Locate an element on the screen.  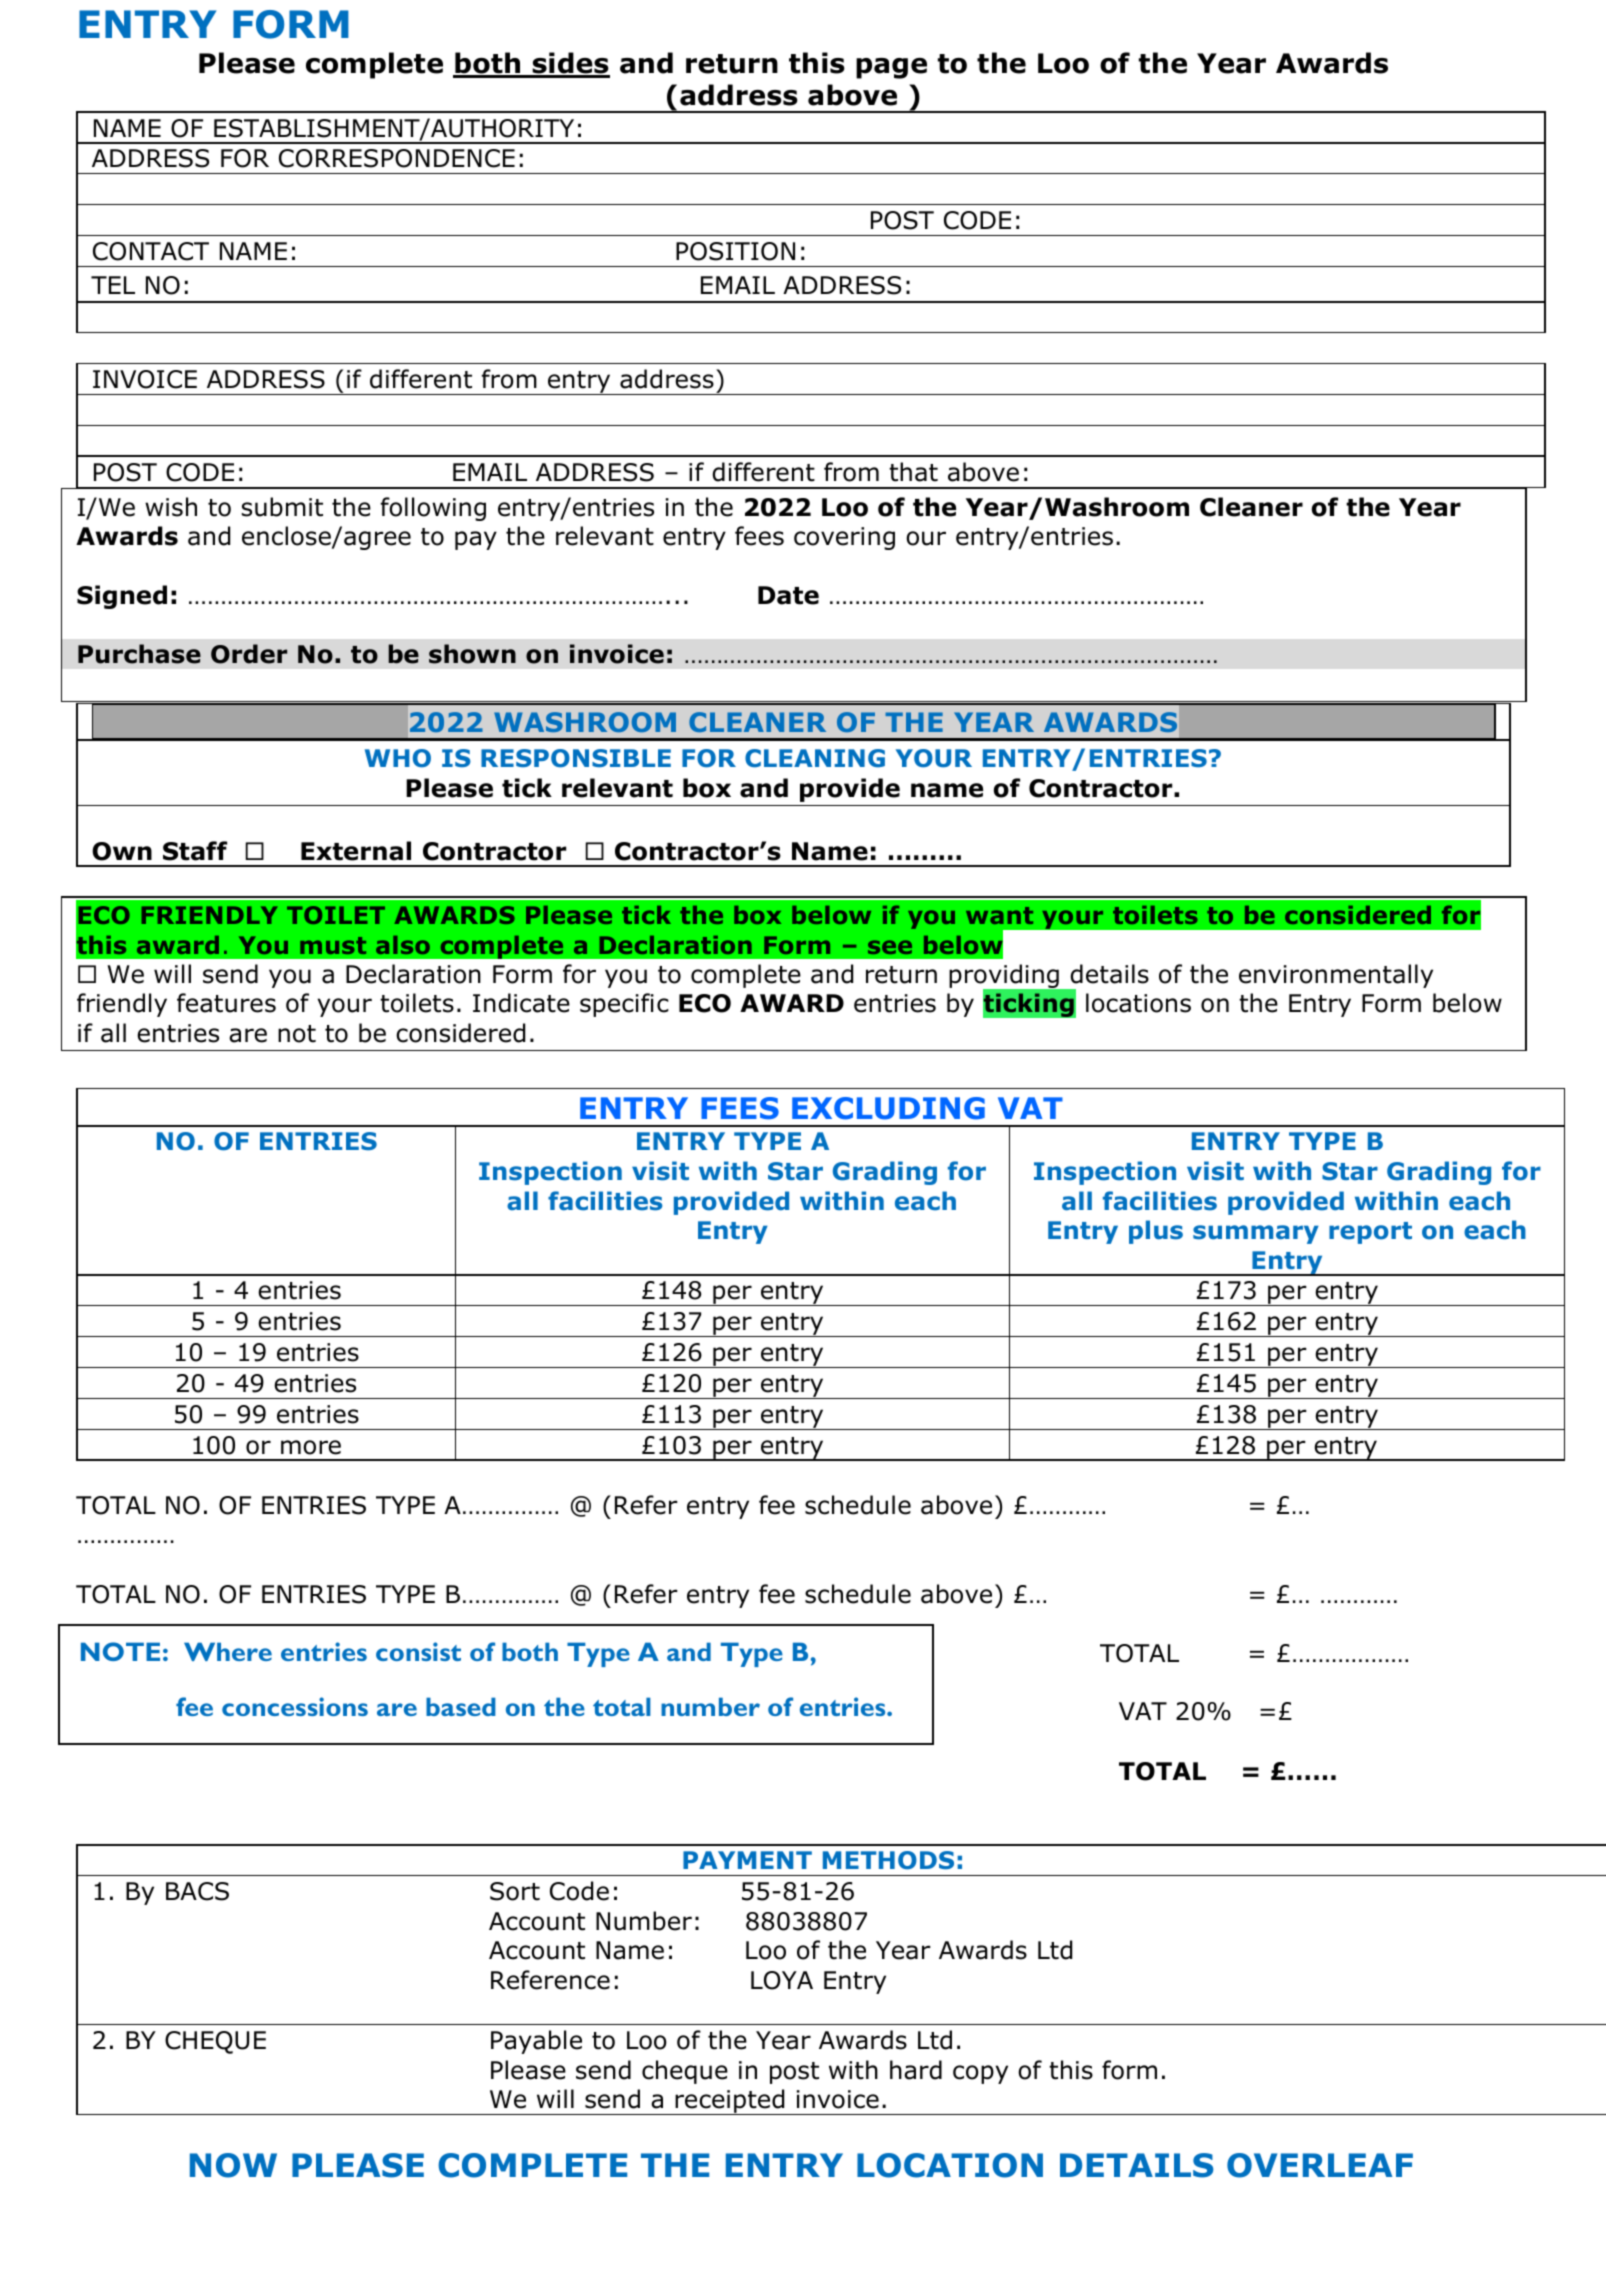
features is located at coordinates (226, 1003).
